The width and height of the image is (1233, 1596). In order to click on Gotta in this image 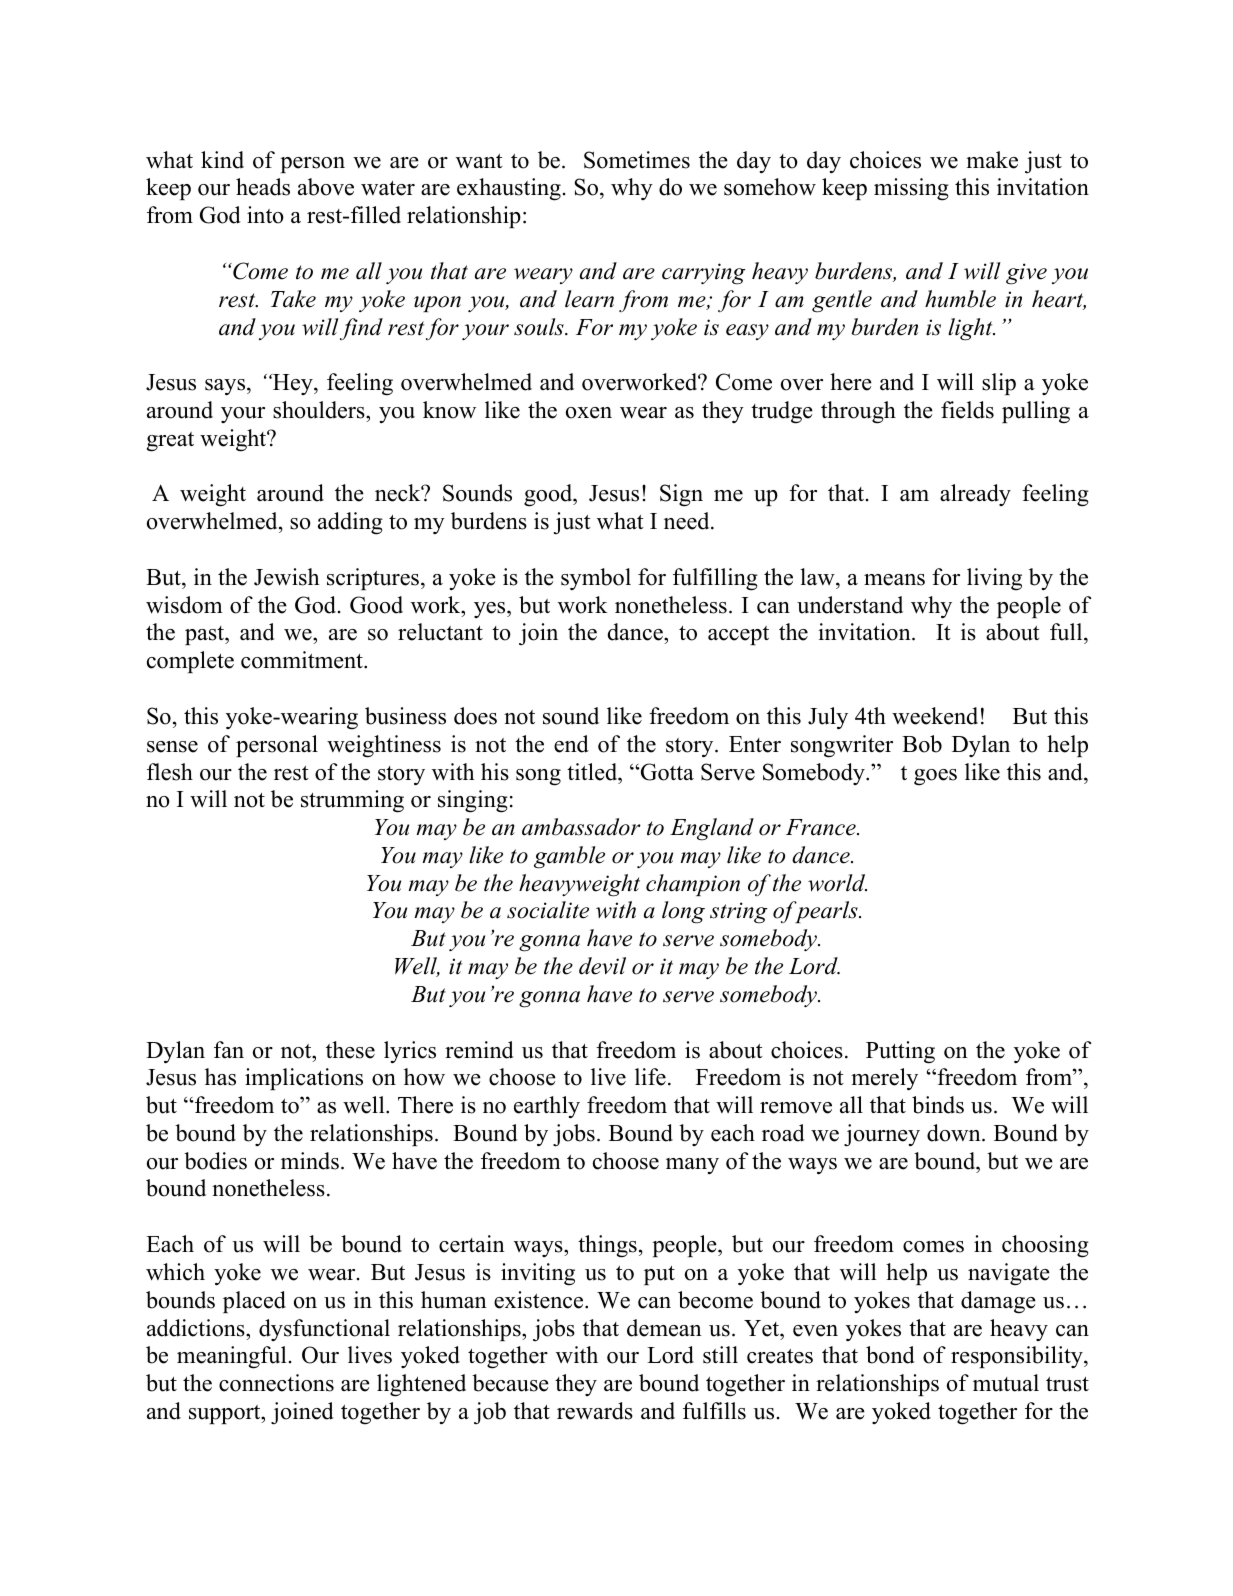, I will do `click(666, 772)`.
